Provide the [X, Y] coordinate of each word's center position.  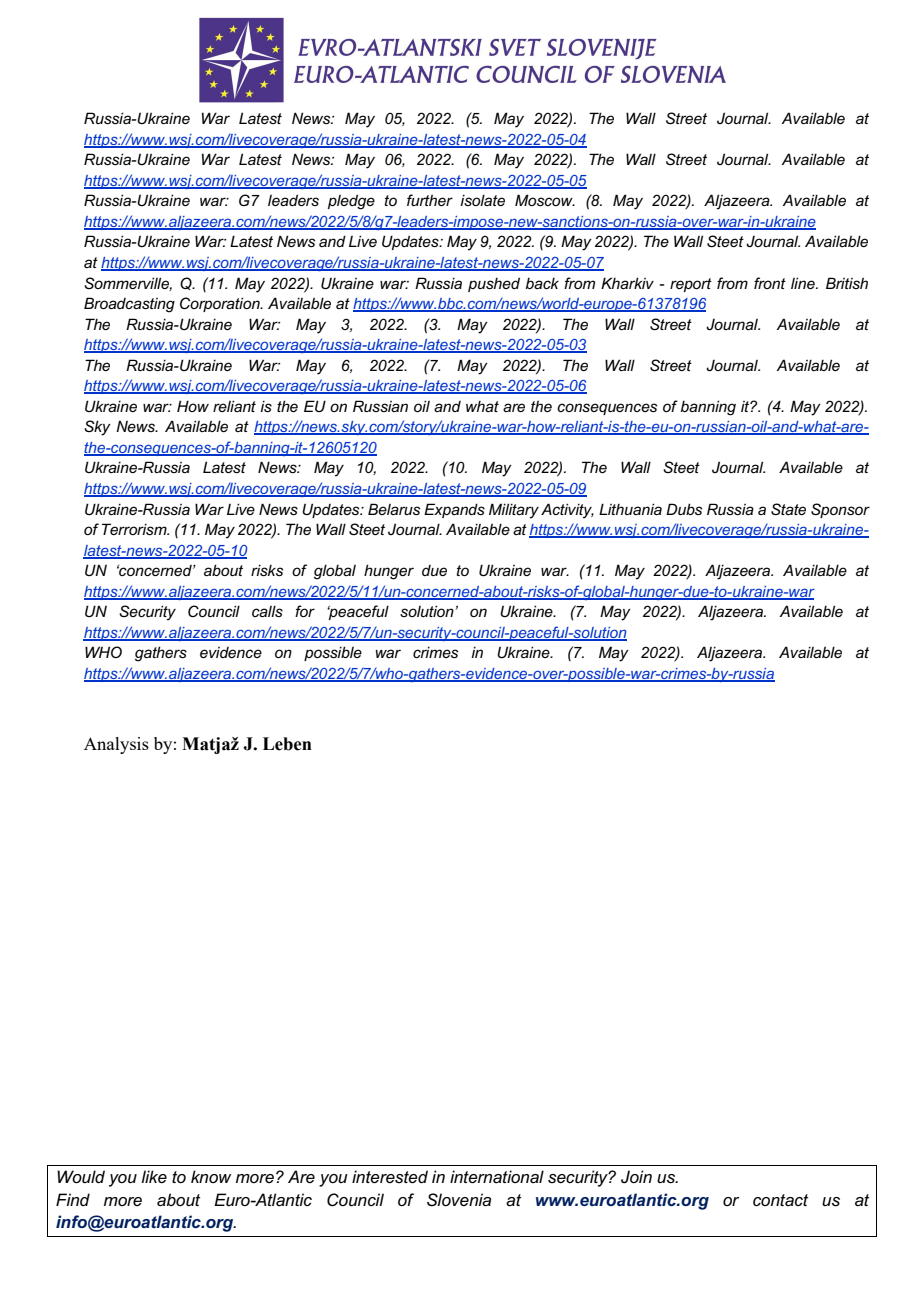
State [788, 509]
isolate [482, 200]
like [154, 1176]
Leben [287, 744]
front [770, 283]
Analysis [116, 745]
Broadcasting [129, 305]
